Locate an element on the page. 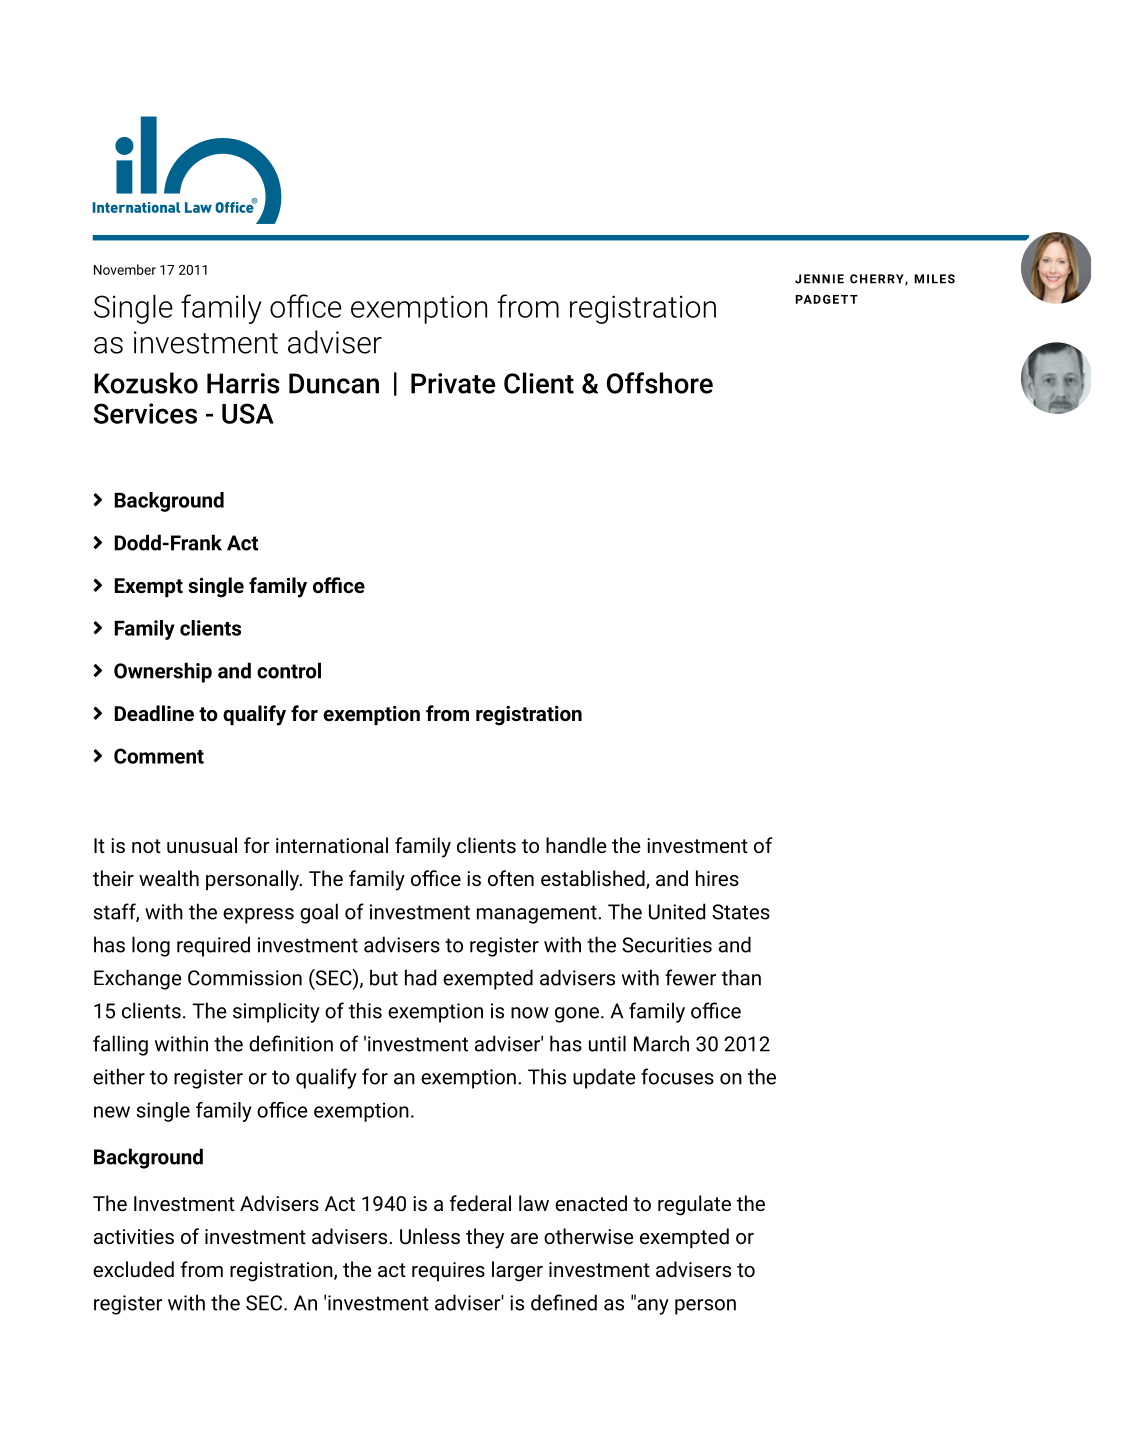 The image size is (1122, 1452). Private is located at coordinates (453, 383).
